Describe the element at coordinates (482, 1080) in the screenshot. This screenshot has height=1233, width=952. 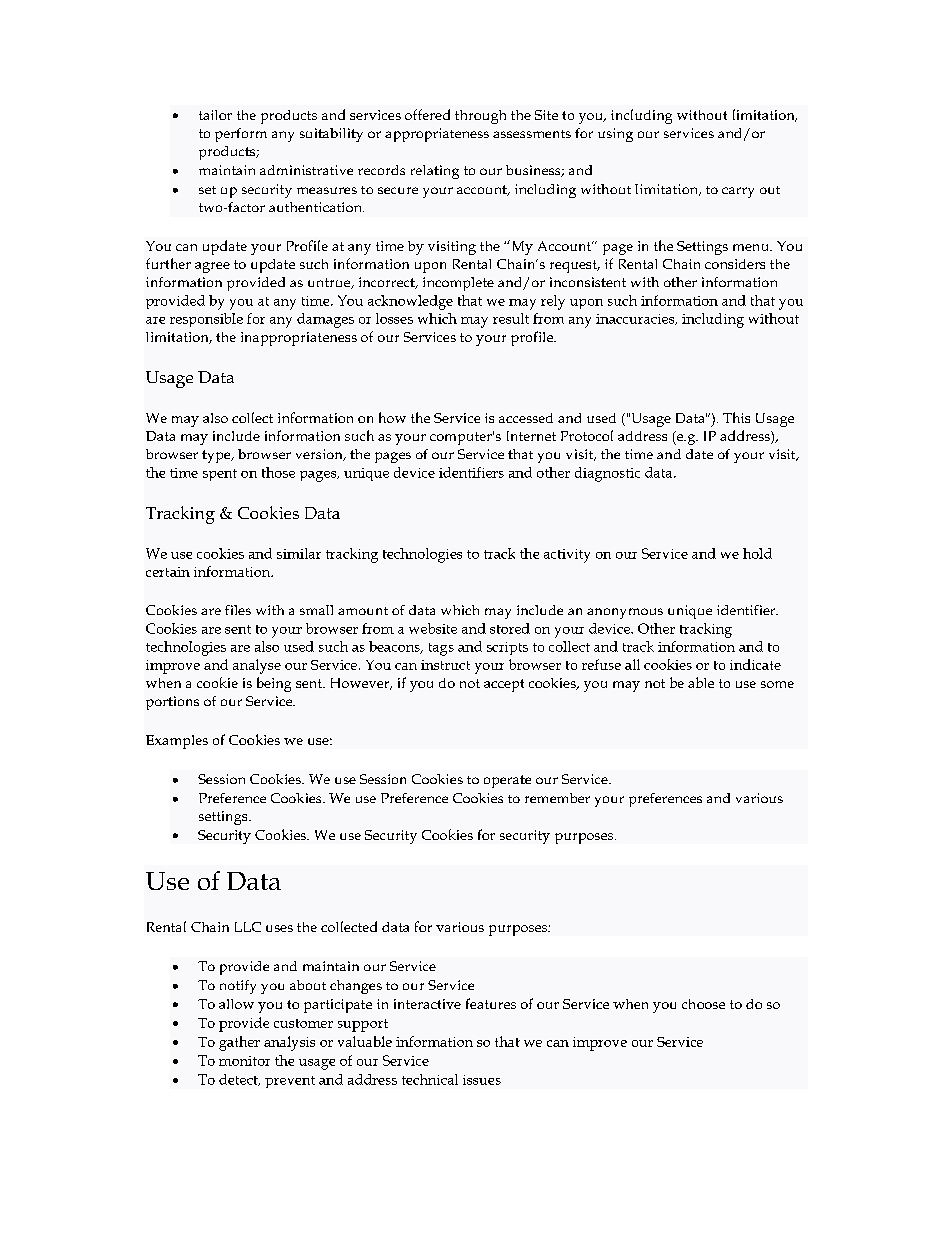
I see `issues` at that location.
